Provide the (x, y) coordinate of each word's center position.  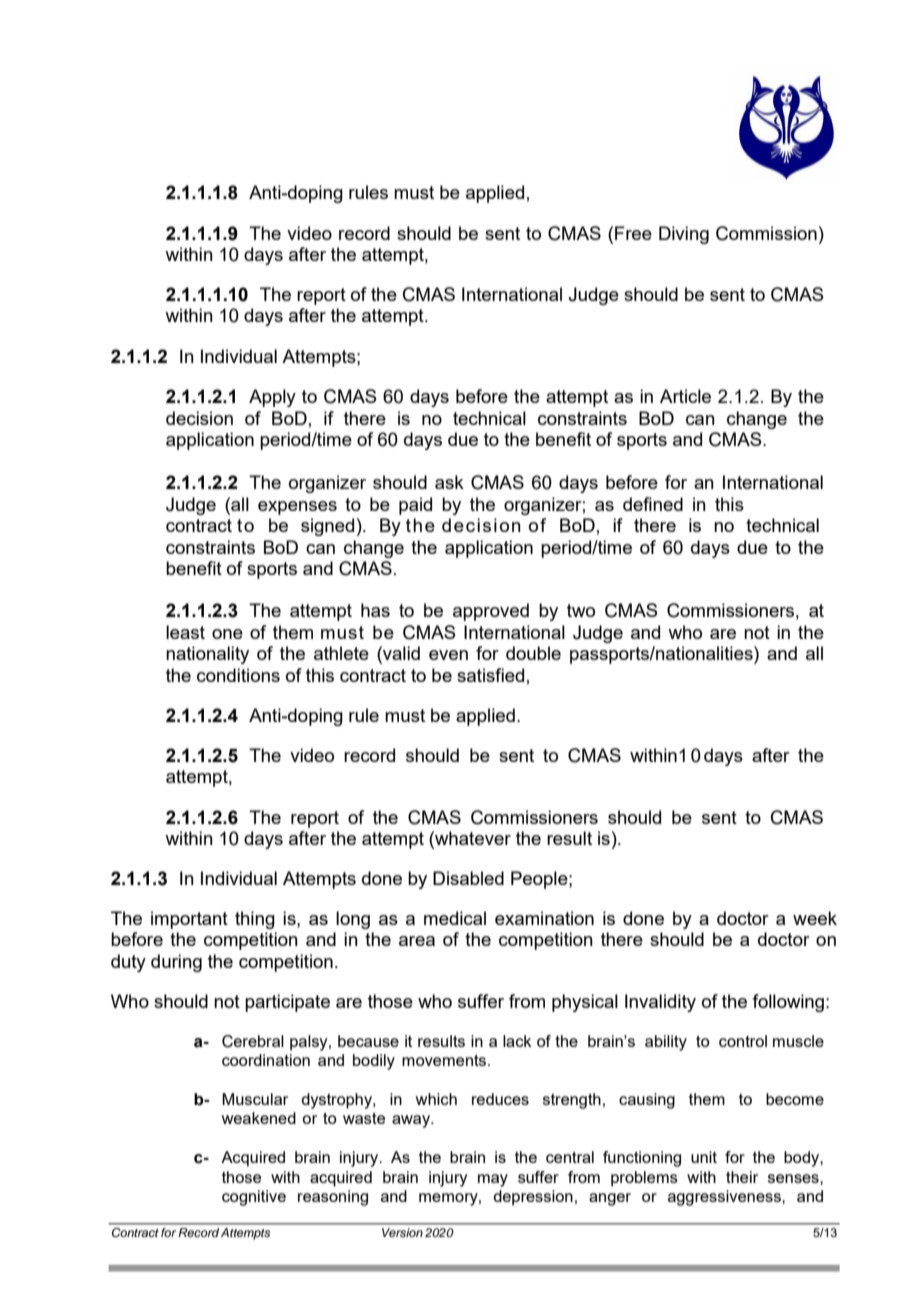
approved (491, 612)
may (493, 1180)
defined (653, 504)
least (185, 632)
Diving (684, 235)
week (815, 918)
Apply (272, 398)
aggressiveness (725, 1198)
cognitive (254, 1198)
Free (633, 233)
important (189, 920)
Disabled (468, 878)
